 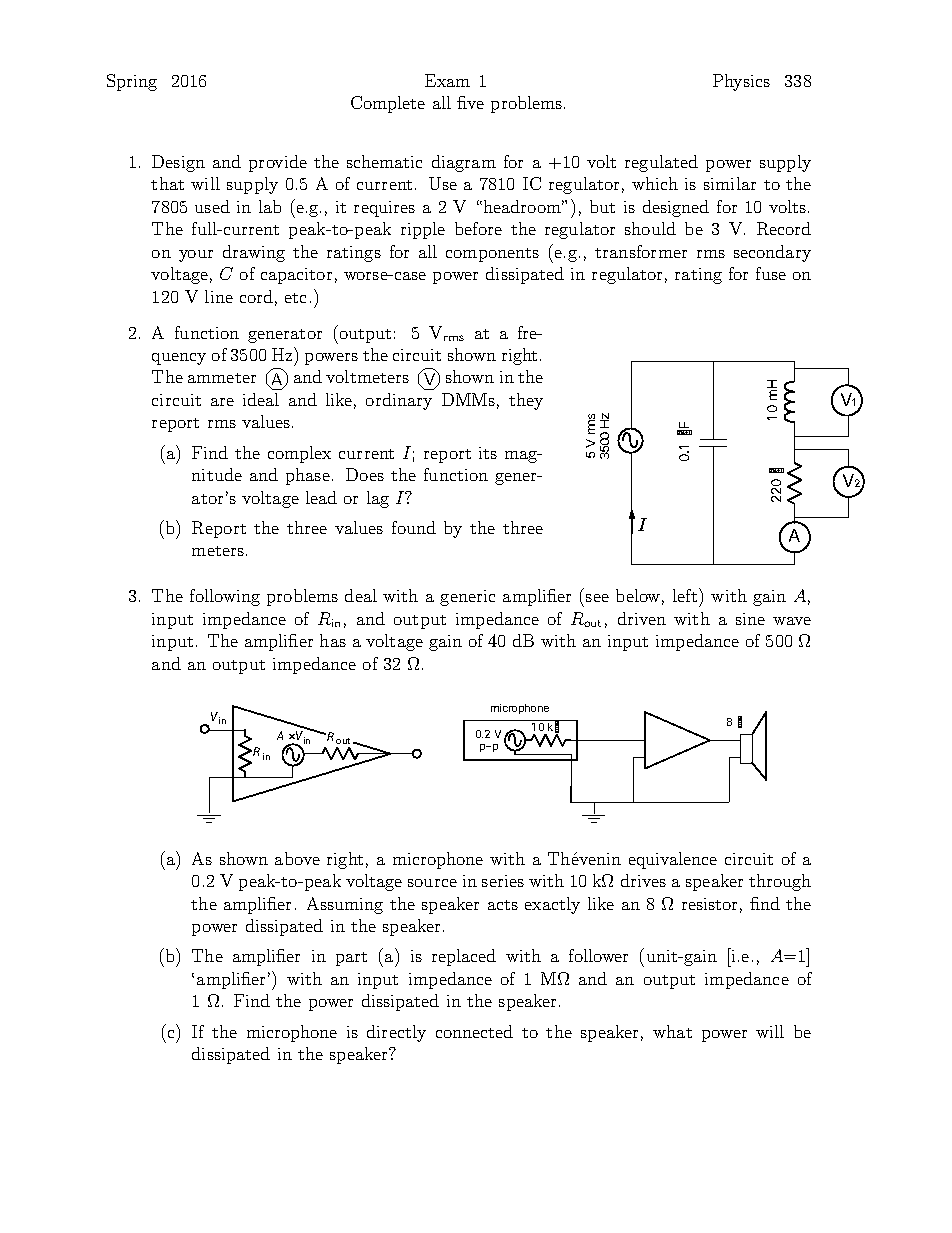 I want to click on Spring, so click(x=132, y=82).
